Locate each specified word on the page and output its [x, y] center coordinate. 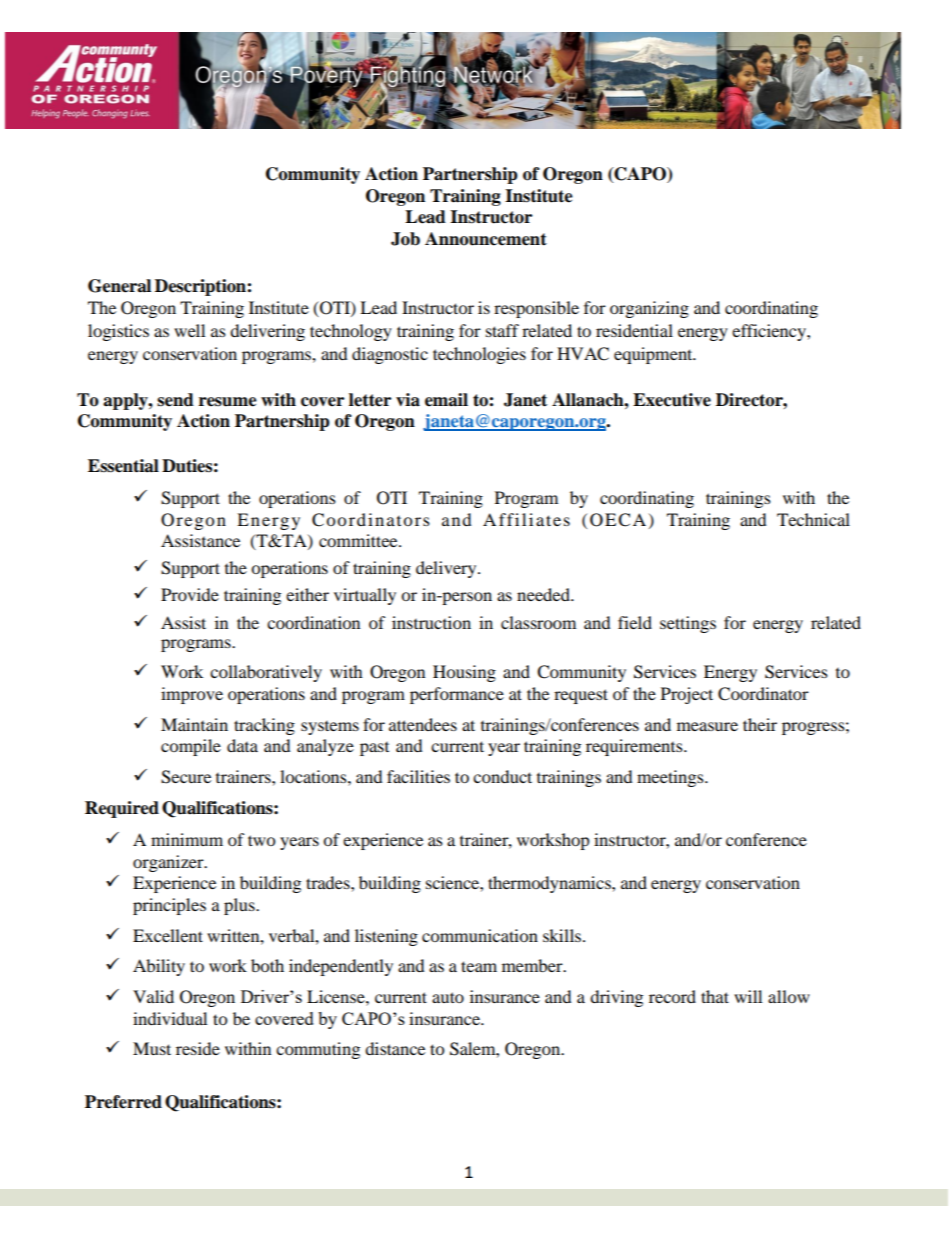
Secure [186, 777]
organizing [649, 309]
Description [201, 287]
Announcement [486, 239]
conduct [502, 776]
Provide [190, 594]
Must [152, 1048]
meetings [671, 778]
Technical [813, 519]
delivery [447, 569]
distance [395, 1048]
